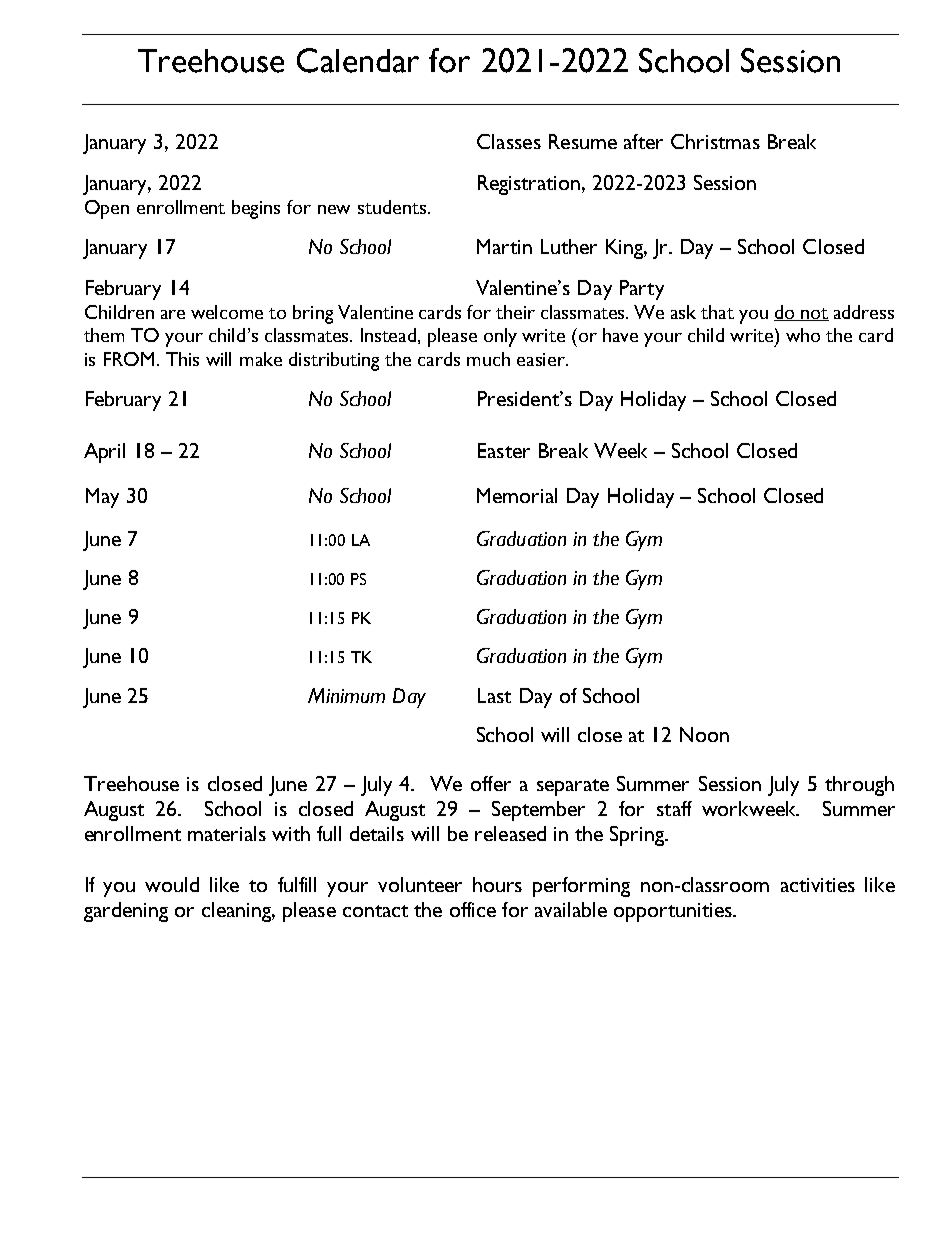 The width and height of the screenshot is (952, 1233). I want to click on begins, so click(256, 209).
